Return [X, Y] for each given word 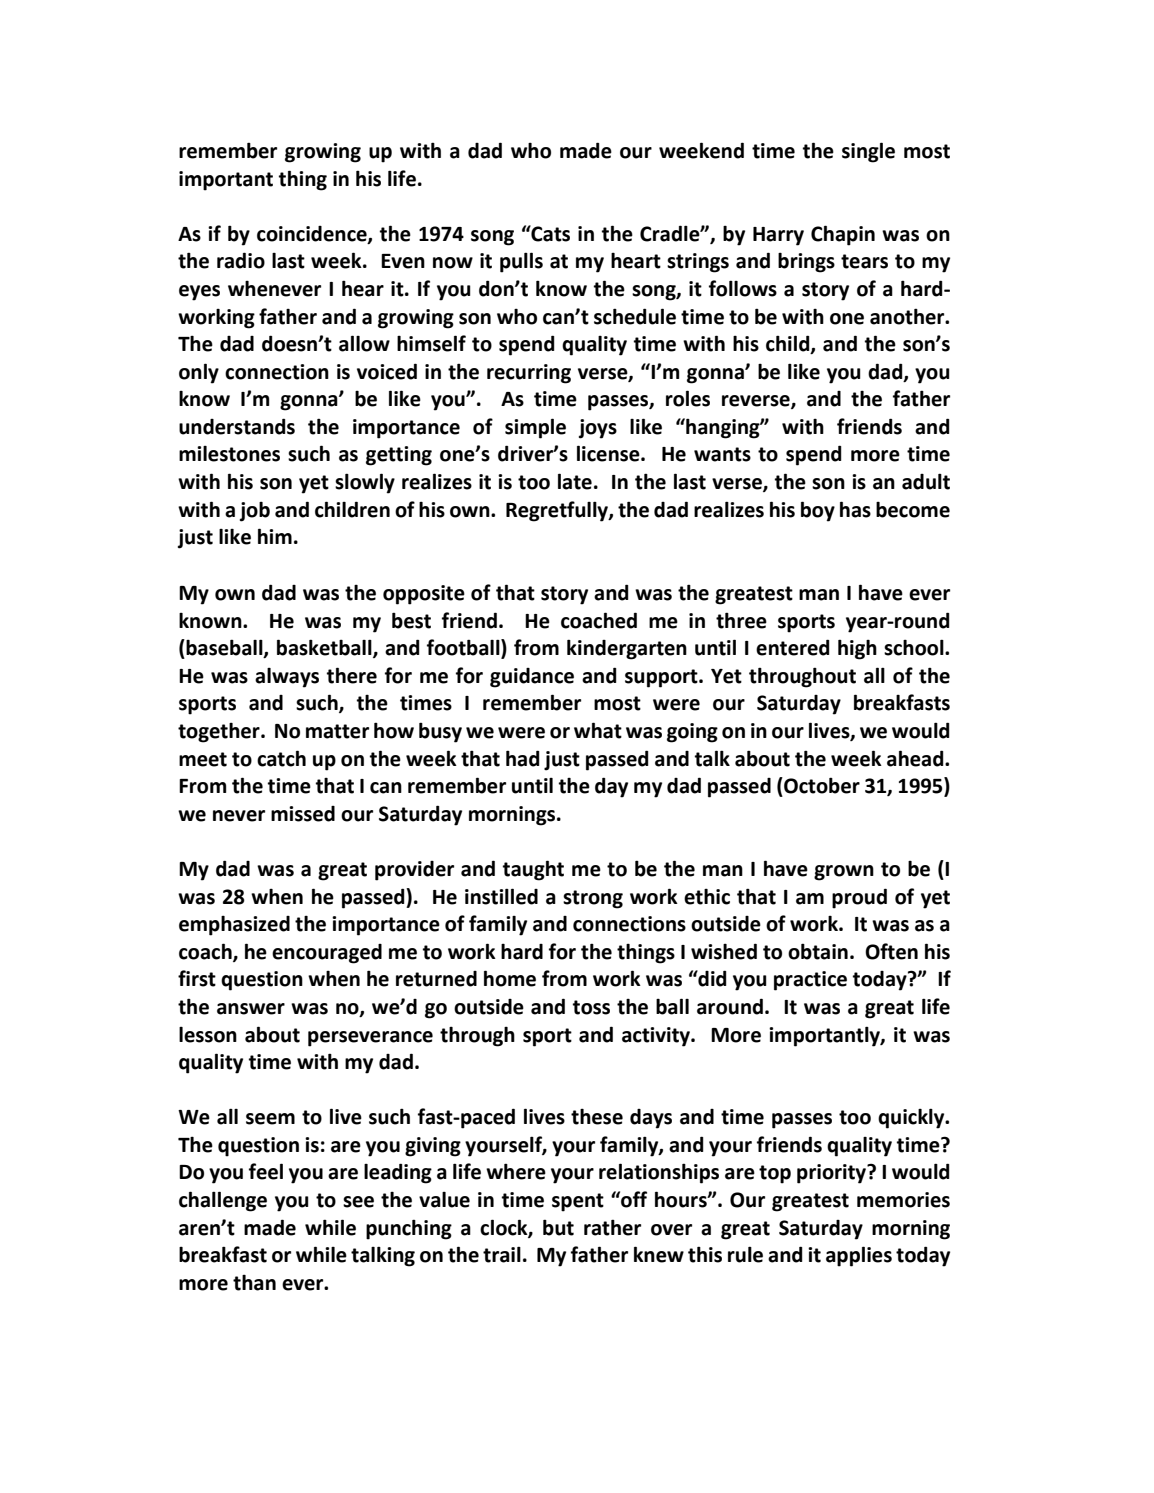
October [821, 785]
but [558, 1227]
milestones [229, 454]
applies [859, 1256]
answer [251, 1009]
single [868, 152]
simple [535, 428]
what [598, 730]
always [287, 678]
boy [818, 511]
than [254, 1282]
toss [591, 1007]
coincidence [313, 234]
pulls [521, 262]
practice [810, 981]
